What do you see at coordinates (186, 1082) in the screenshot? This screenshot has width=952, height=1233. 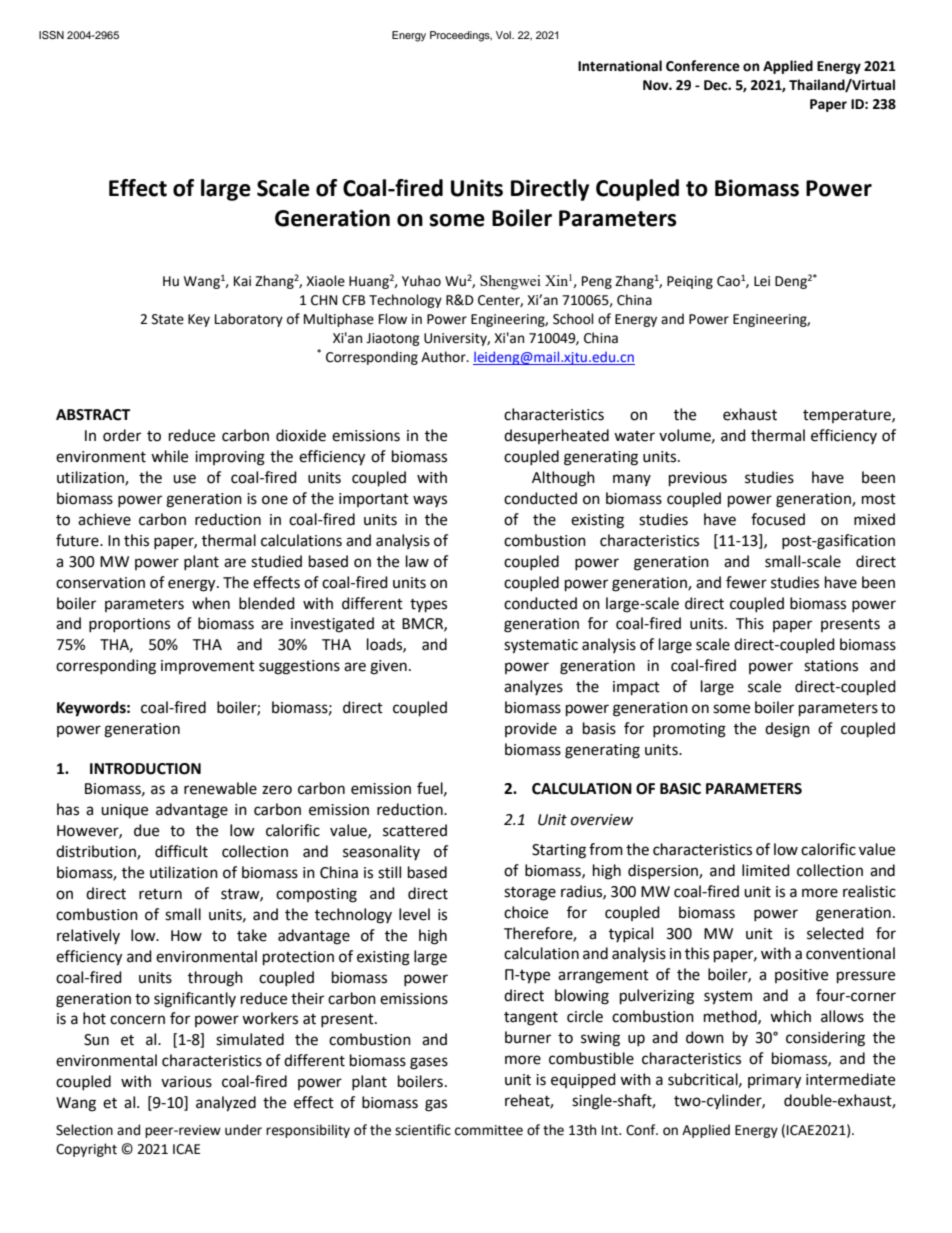 I see `various` at bounding box center [186, 1082].
